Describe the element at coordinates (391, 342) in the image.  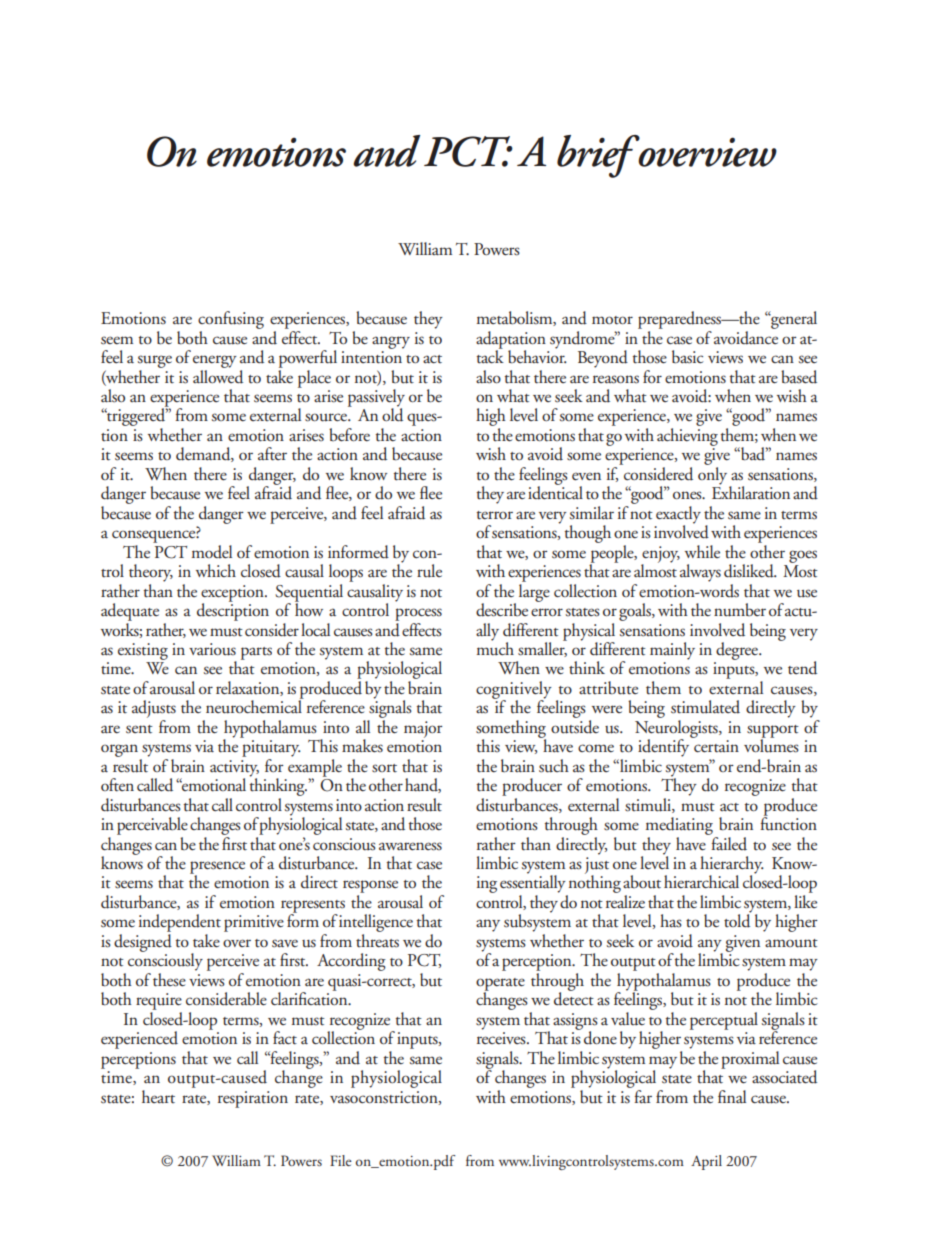
I see `angry` at that location.
